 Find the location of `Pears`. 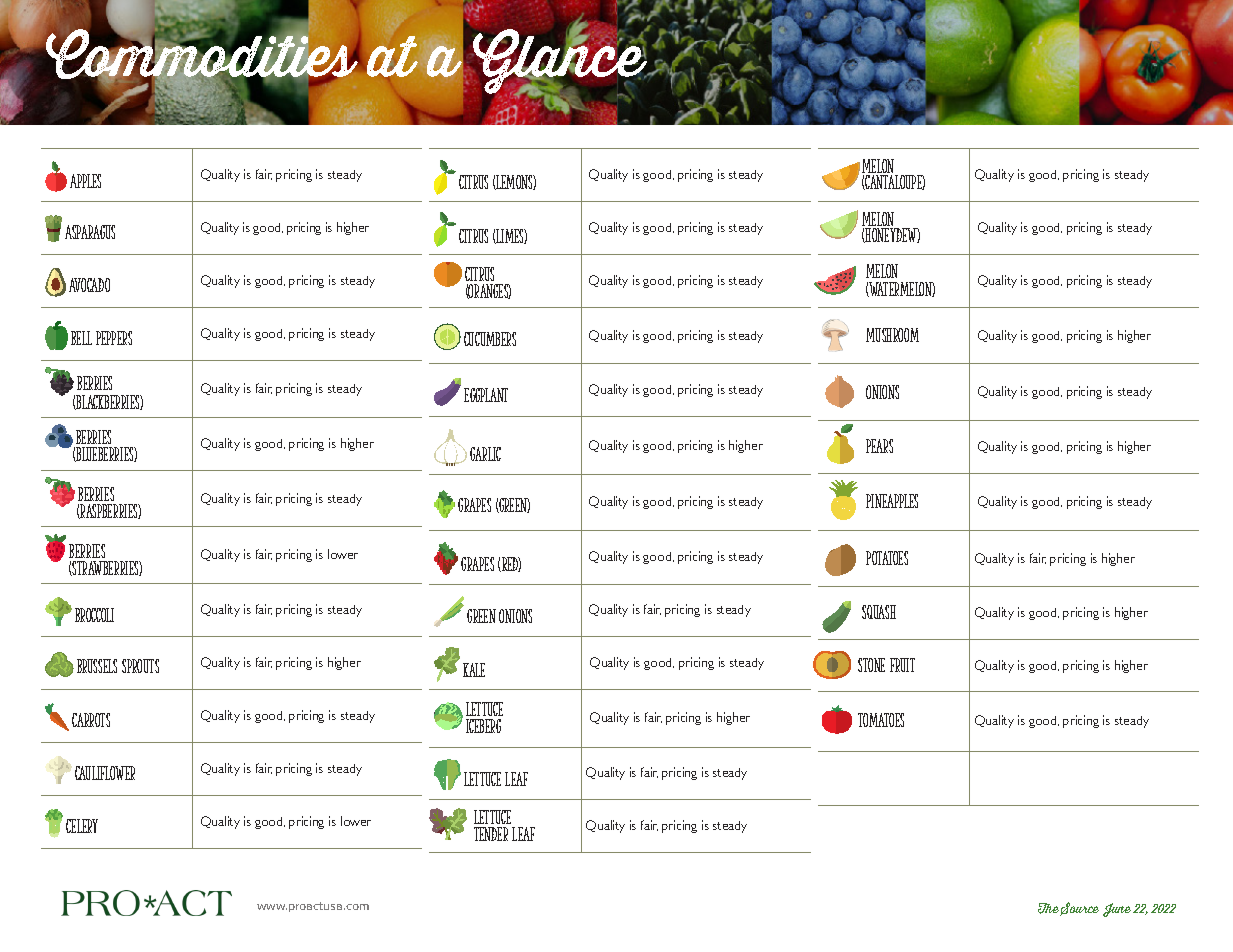

Pears is located at coordinates (879, 446).
